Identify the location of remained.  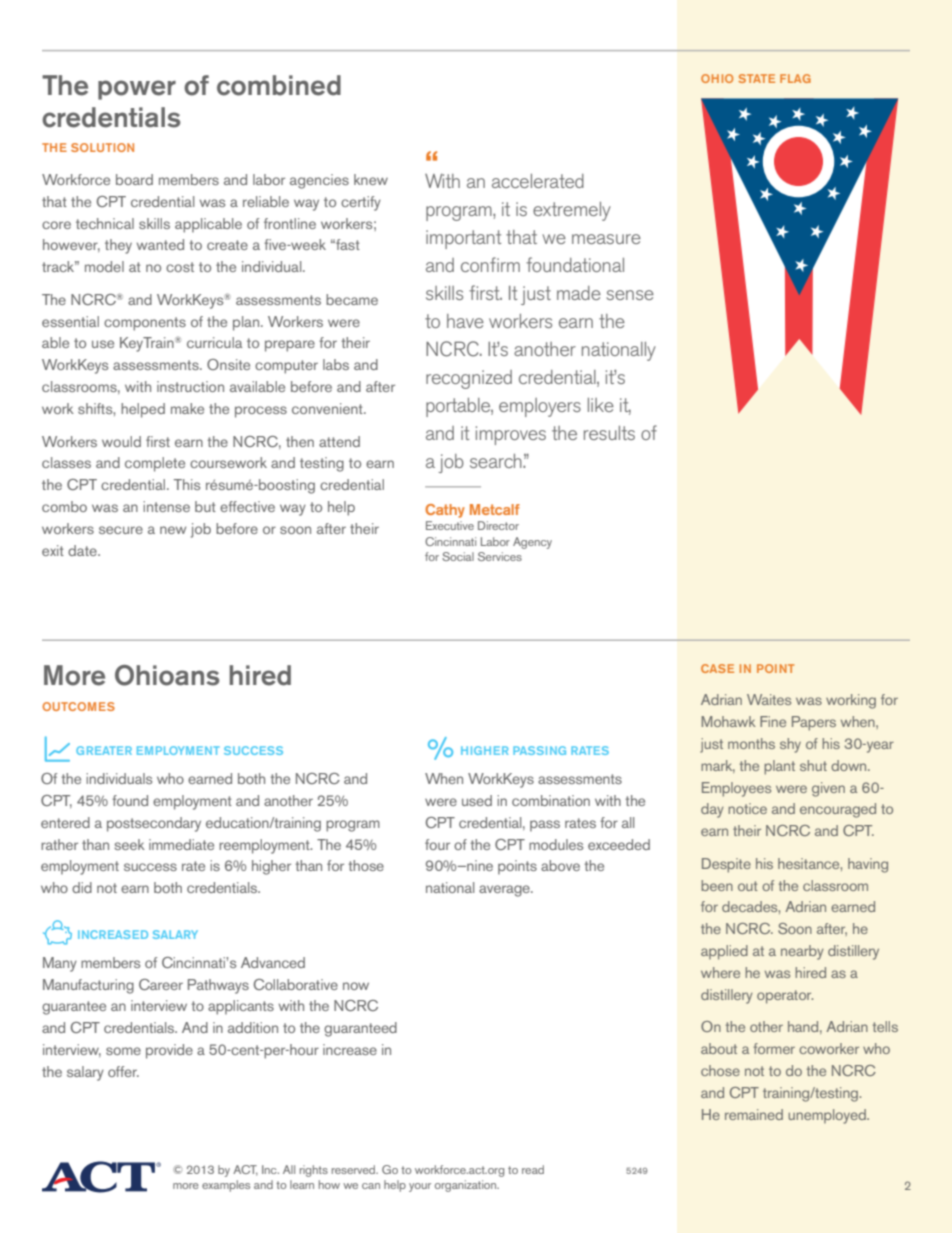
(754, 1114).
